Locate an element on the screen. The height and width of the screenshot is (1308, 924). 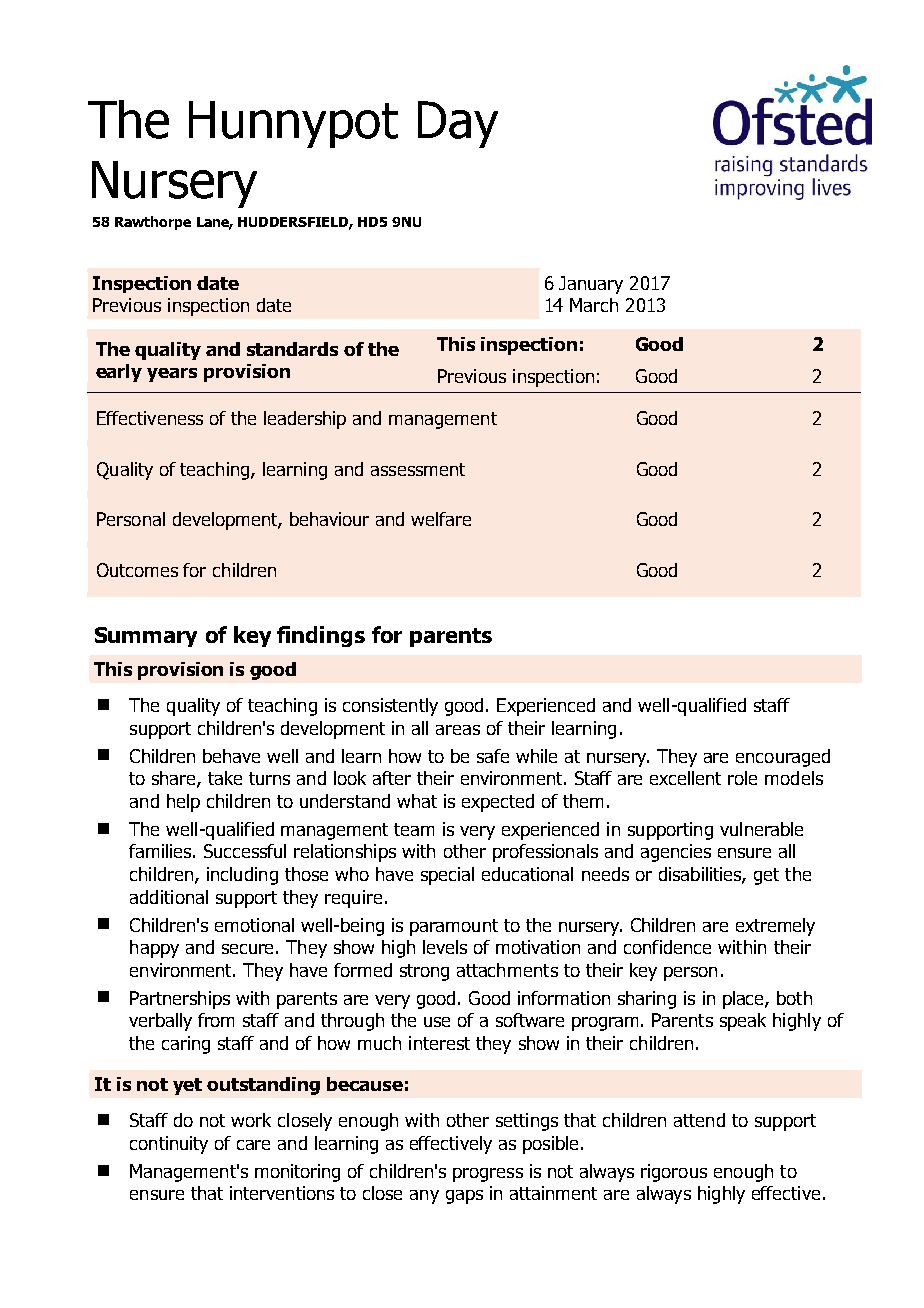
Day is located at coordinates (458, 124).
